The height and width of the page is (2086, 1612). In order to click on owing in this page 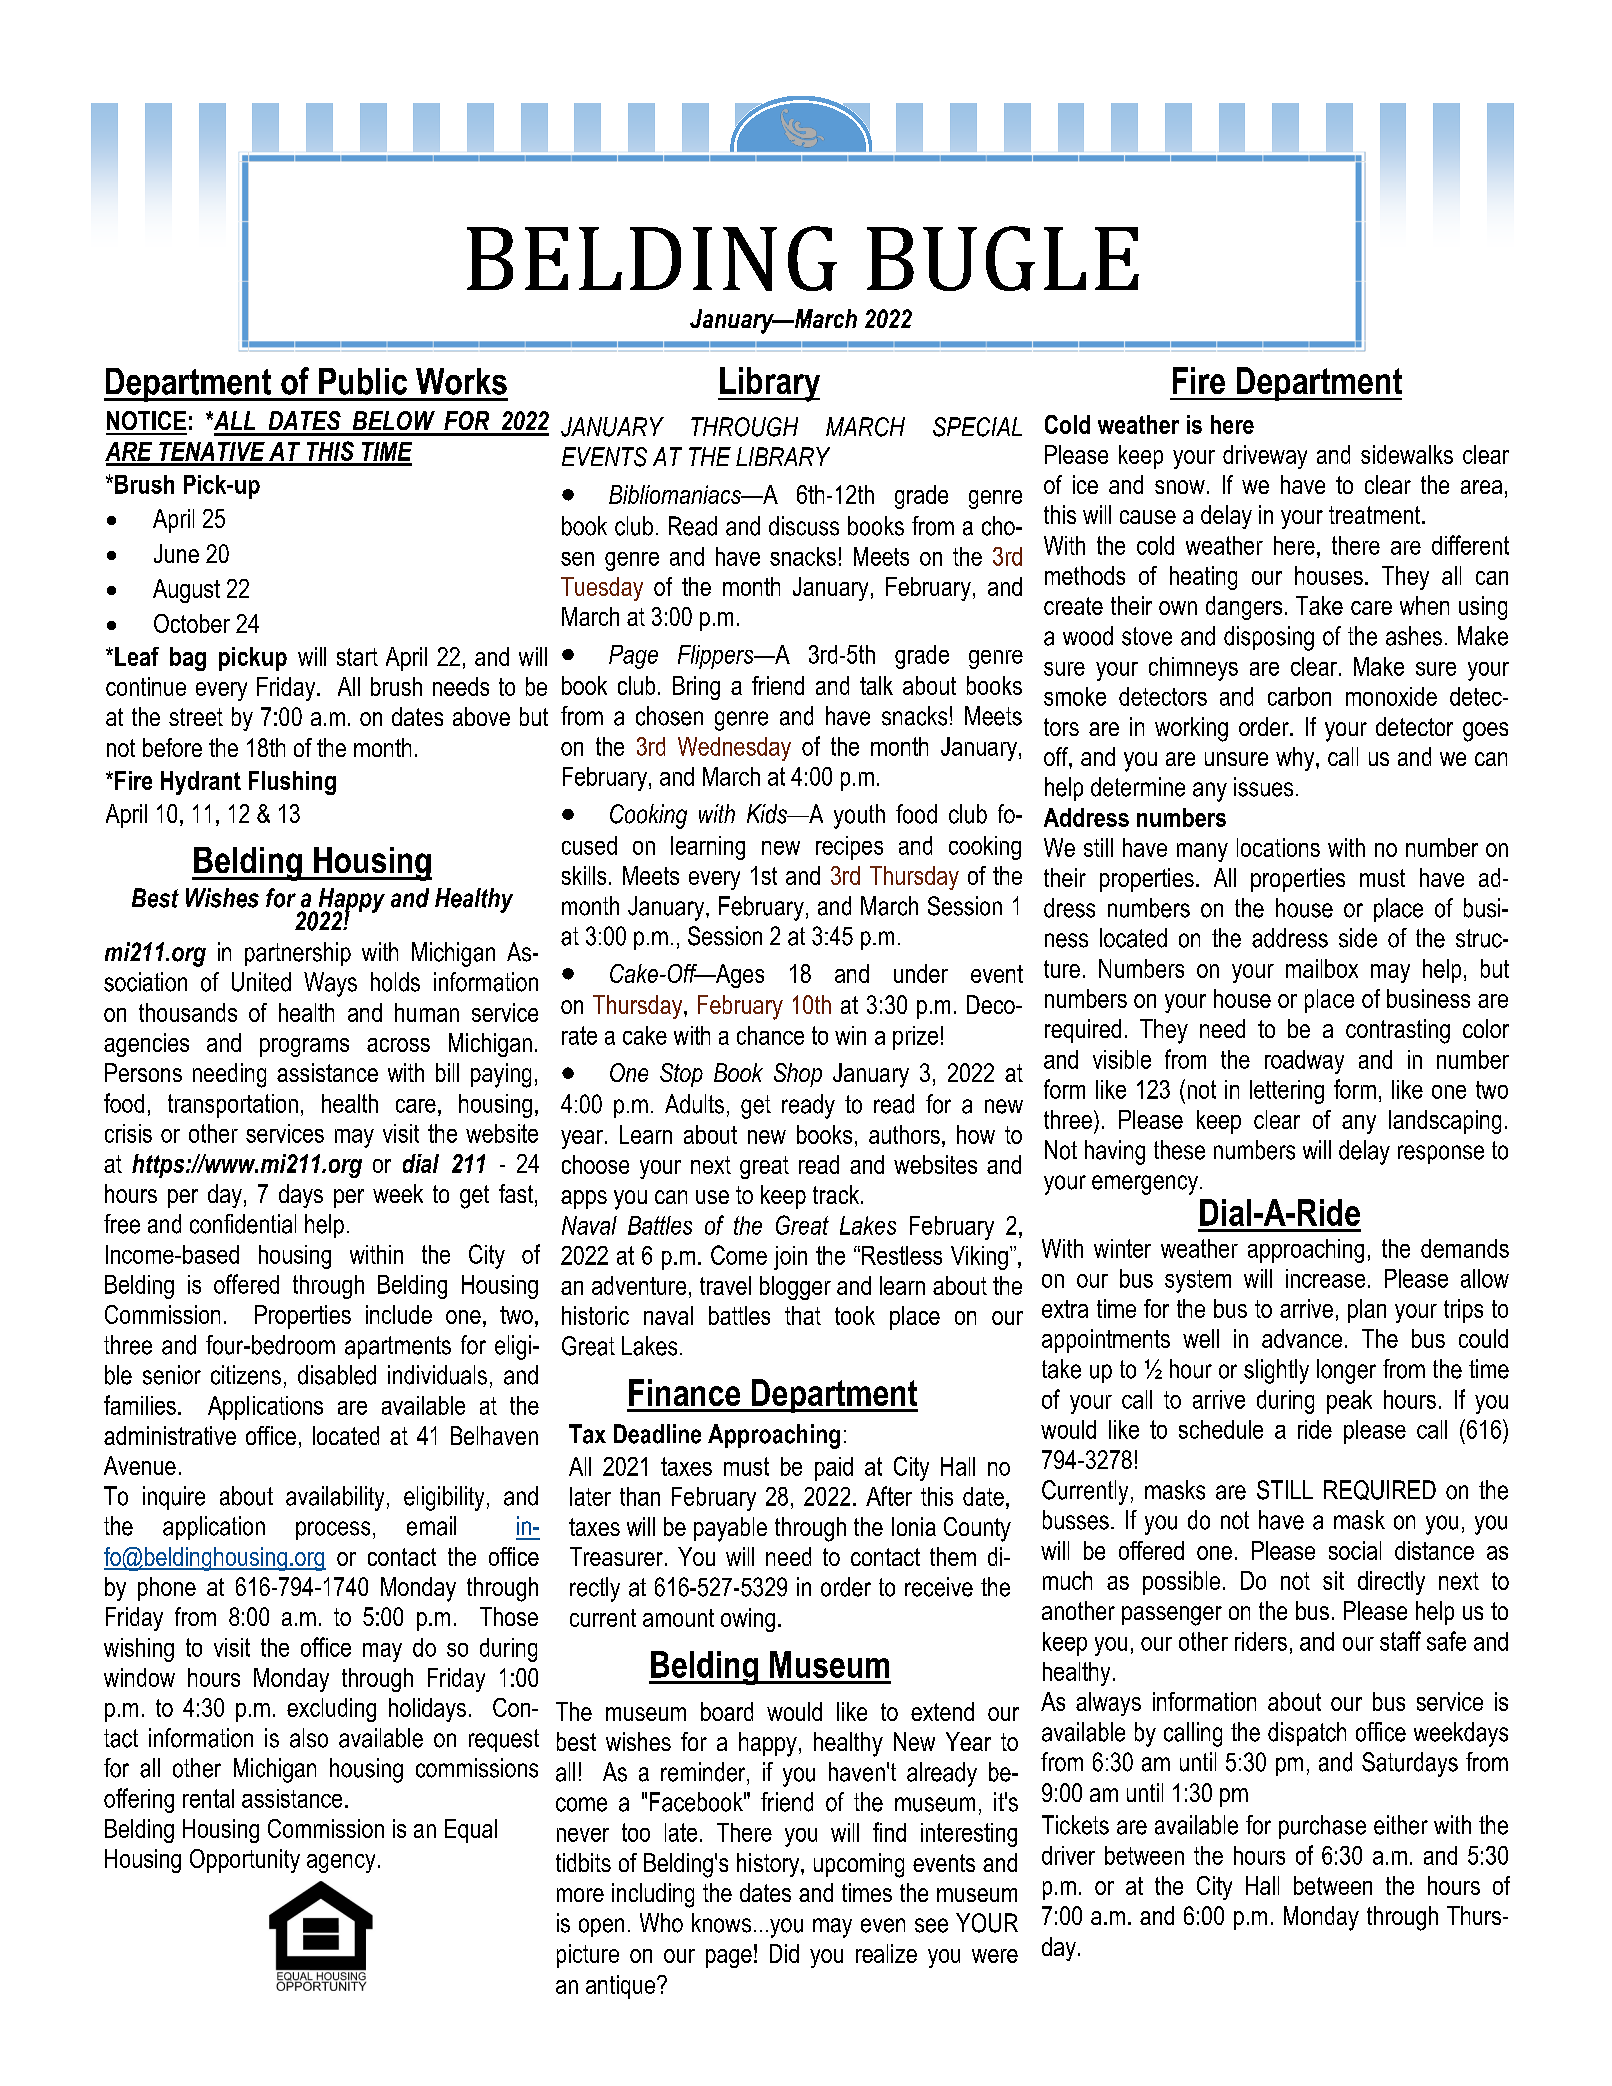, I will do `click(748, 1620)`.
